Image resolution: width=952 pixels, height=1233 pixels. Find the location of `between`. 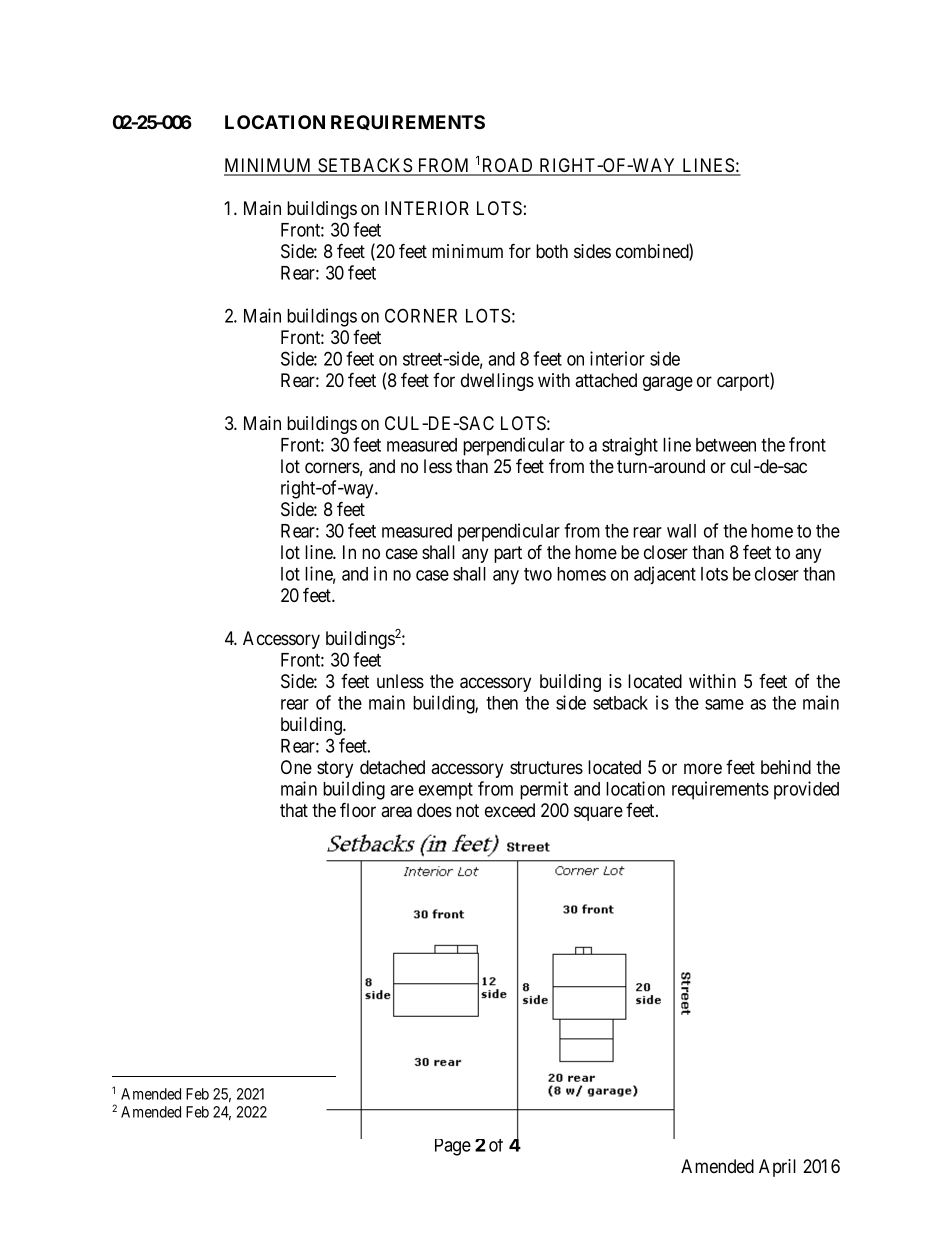

between is located at coordinates (726, 445).
